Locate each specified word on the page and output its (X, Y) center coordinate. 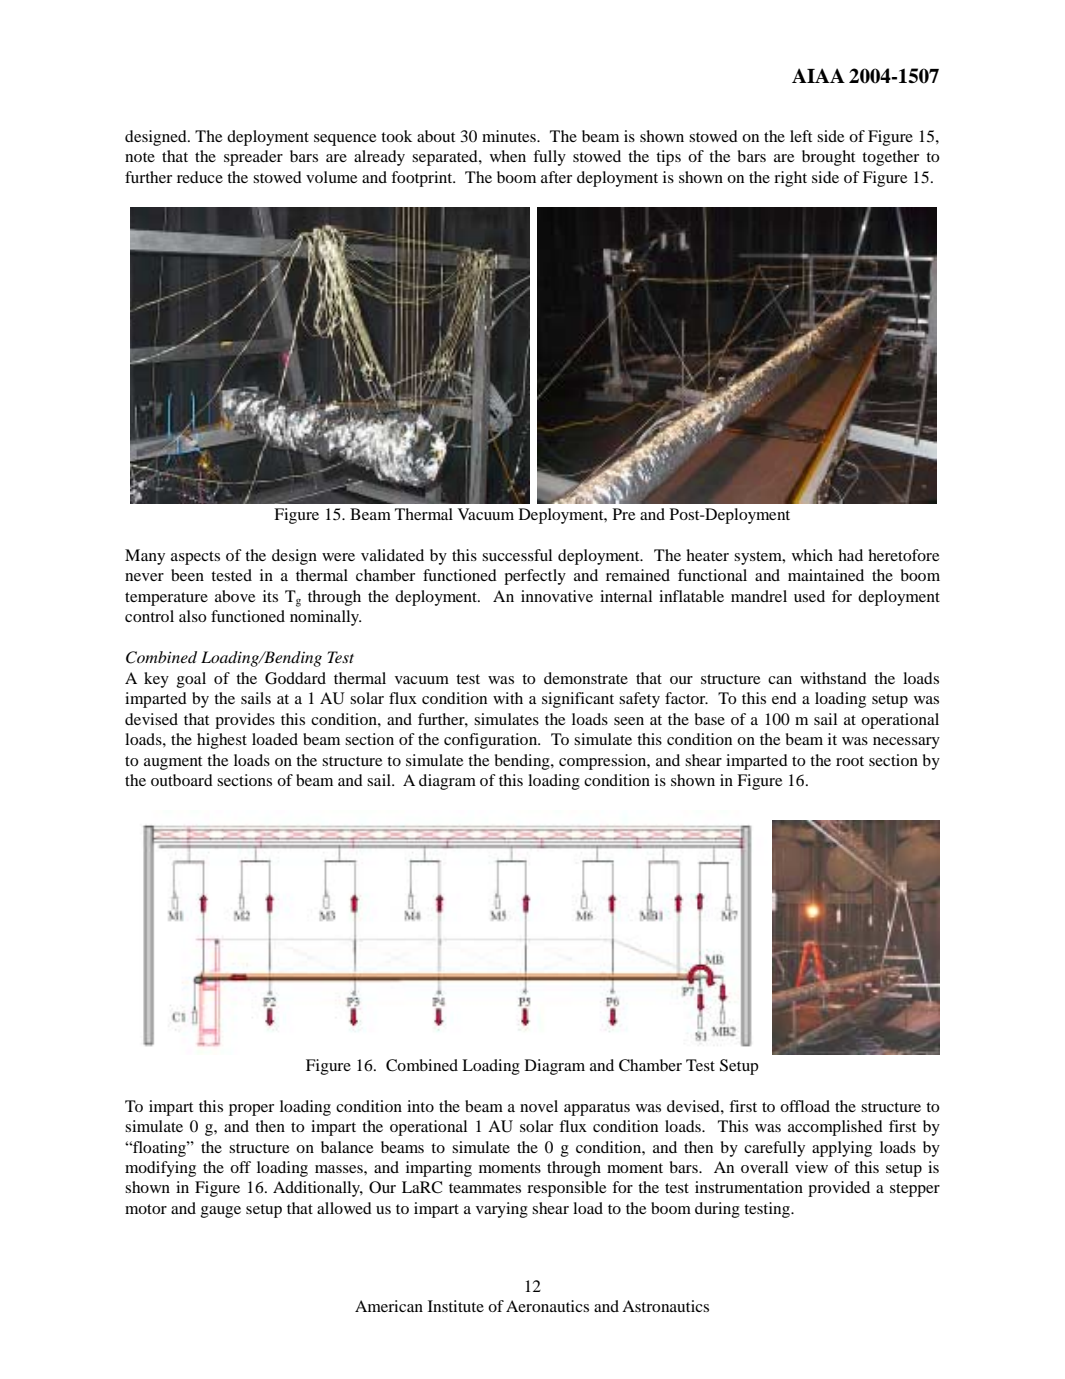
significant (578, 700)
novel (539, 1106)
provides (245, 721)
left (801, 136)
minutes (510, 136)
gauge (221, 1212)
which (812, 555)
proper (251, 1110)
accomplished (835, 1128)
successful (517, 555)
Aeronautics (547, 1306)
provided (839, 1189)
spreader (253, 158)
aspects (195, 558)
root (850, 761)
